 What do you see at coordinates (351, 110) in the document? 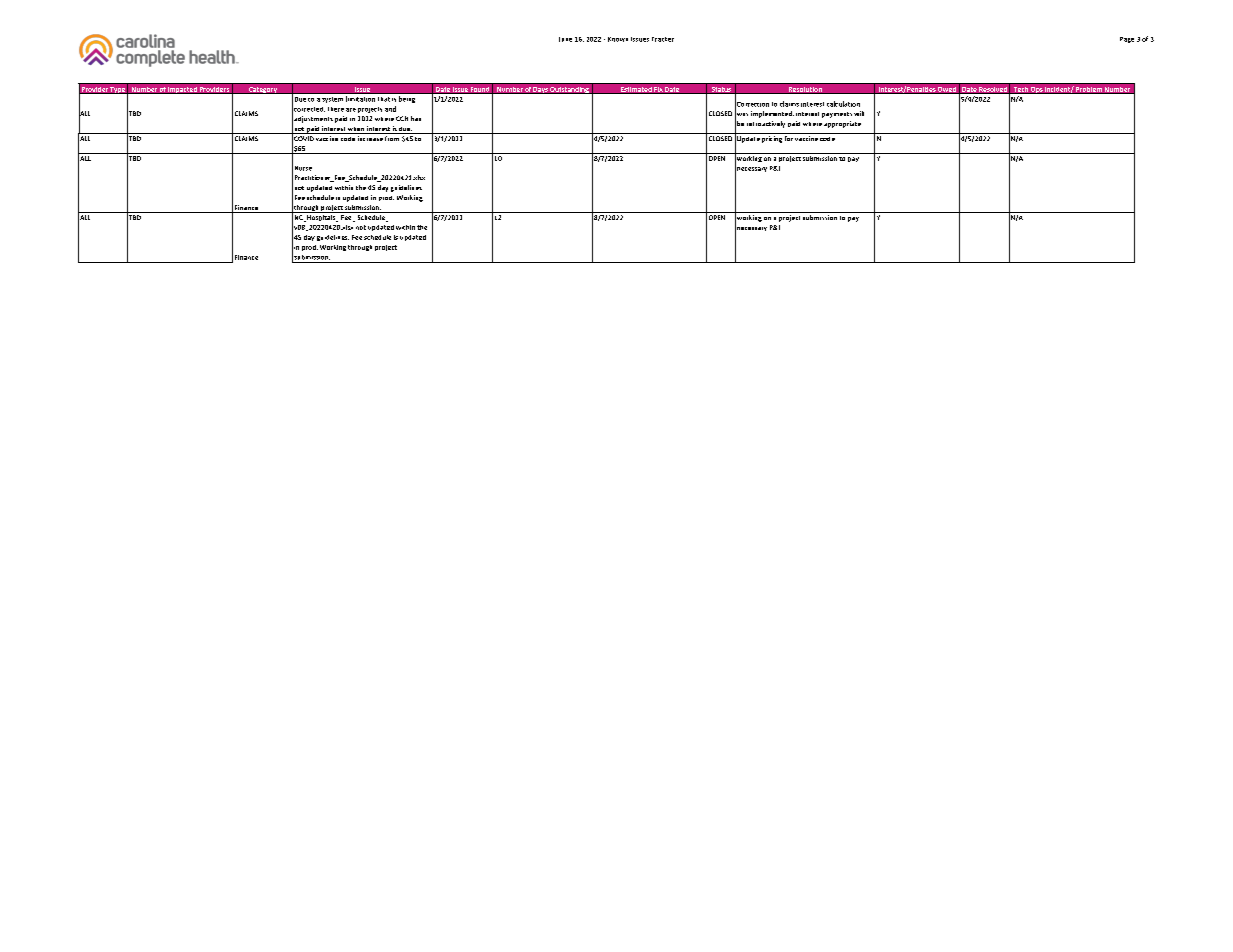
I see `are` at bounding box center [351, 110].
